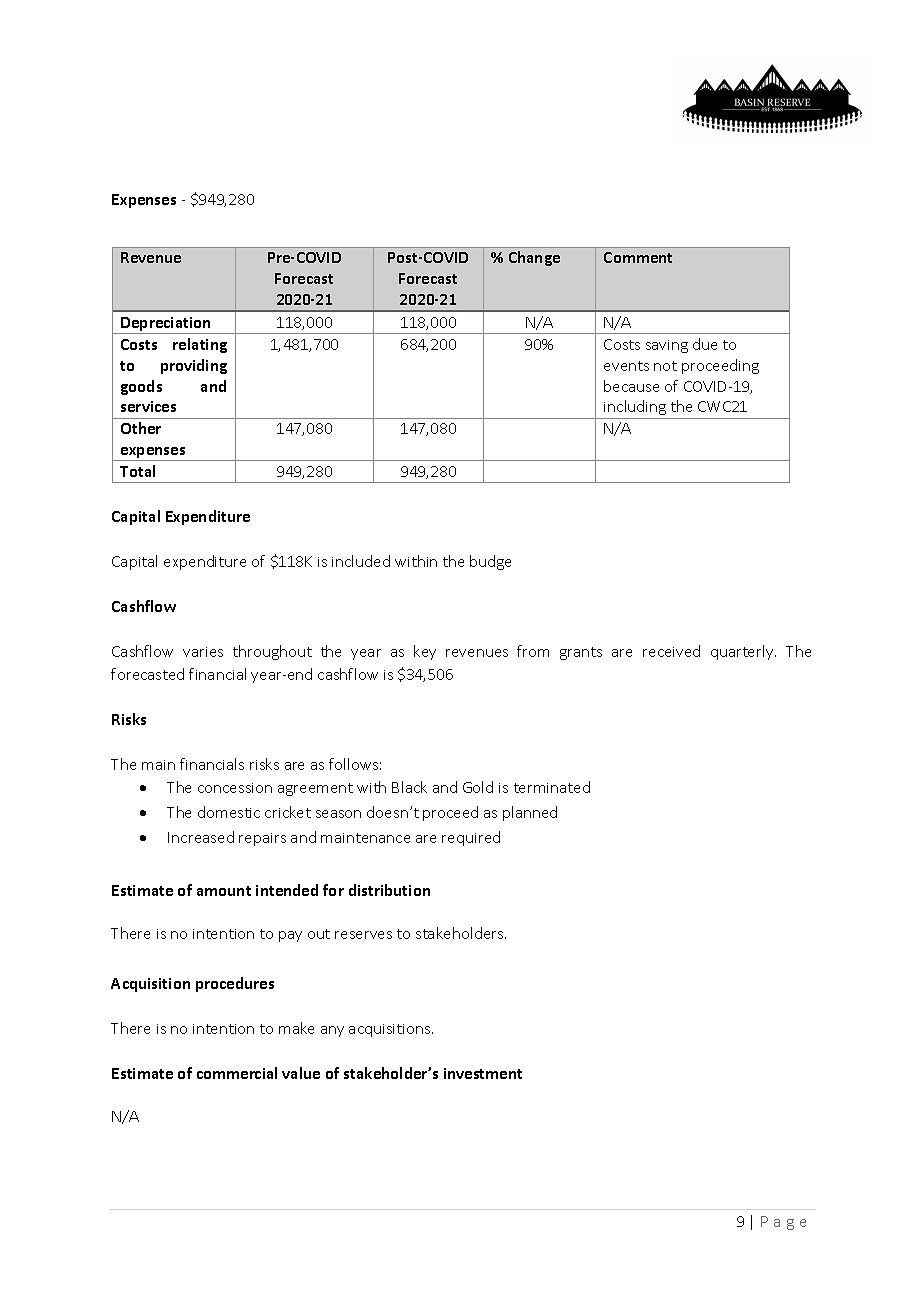  Describe the element at coordinates (332, 1031) in the screenshot. I see `any` at that location.
